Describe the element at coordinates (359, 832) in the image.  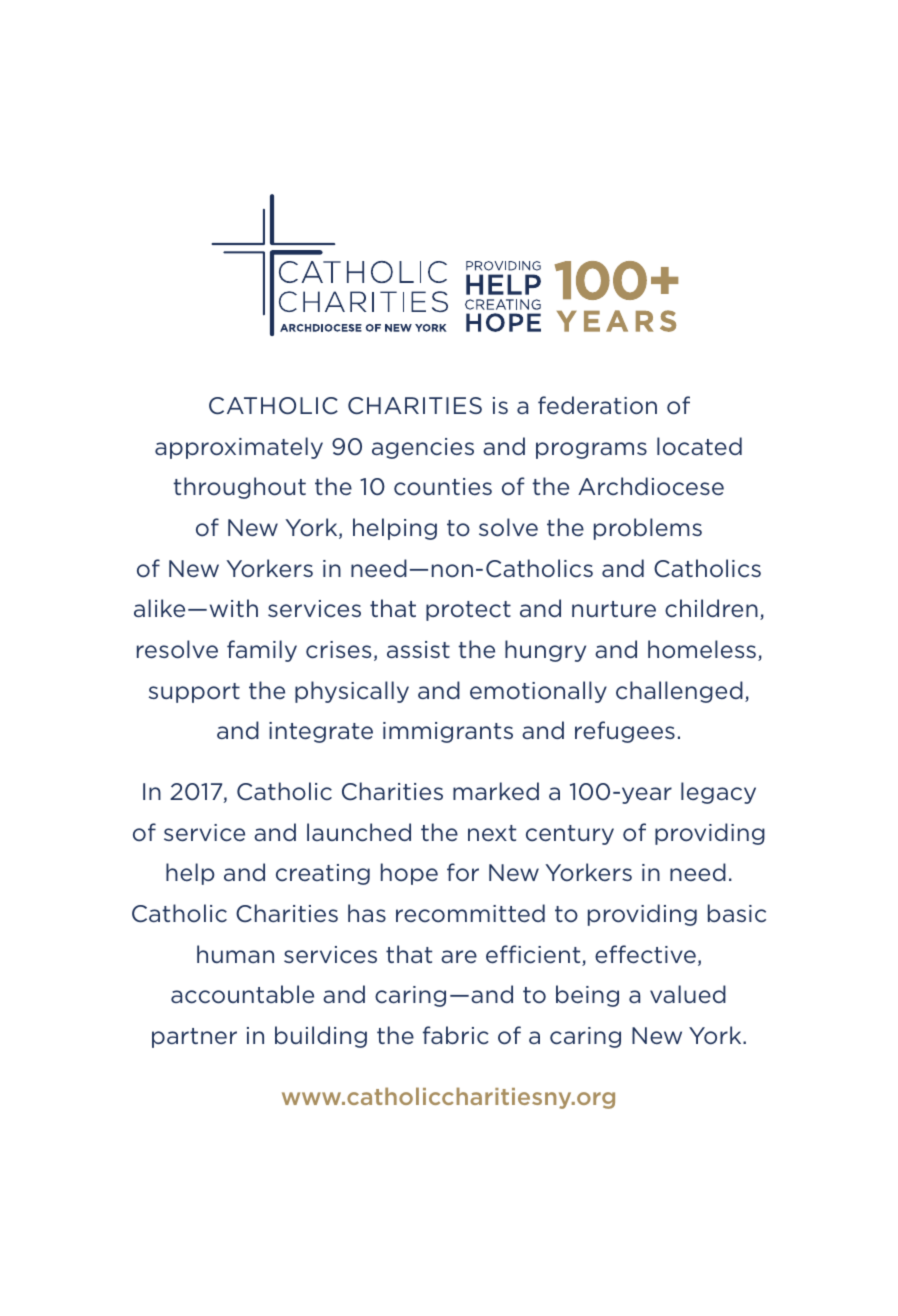
I see `launched` at that location.
